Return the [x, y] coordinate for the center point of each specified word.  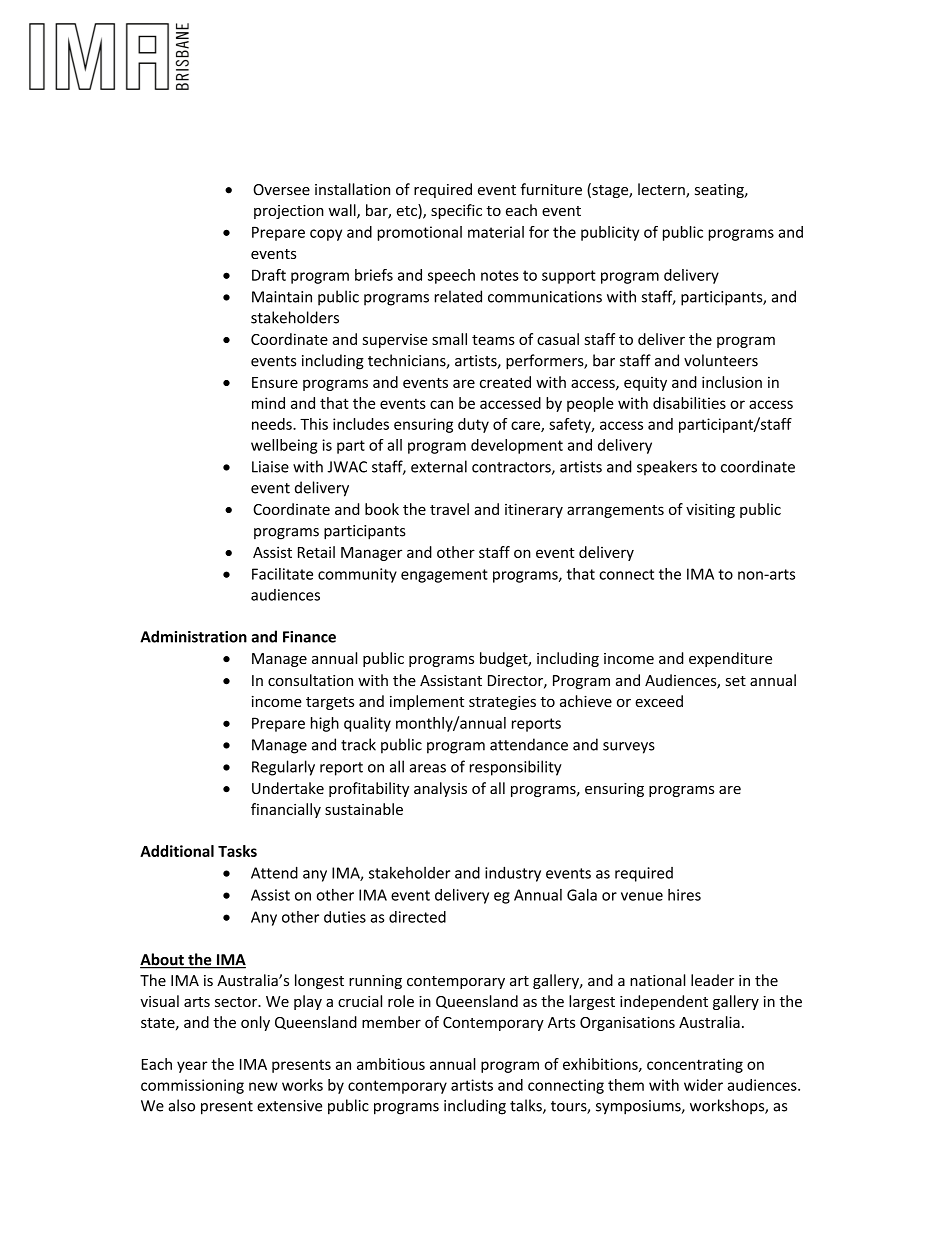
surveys [629, 748]
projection [289, 212]
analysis [440, 789]
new [263, 1086]
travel [449, 509]
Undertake [288, 788]
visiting [710, 510]
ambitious [391, 1064]
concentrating [695, 1065]
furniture [551, 189]
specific [456, 211]
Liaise [270, 467]
